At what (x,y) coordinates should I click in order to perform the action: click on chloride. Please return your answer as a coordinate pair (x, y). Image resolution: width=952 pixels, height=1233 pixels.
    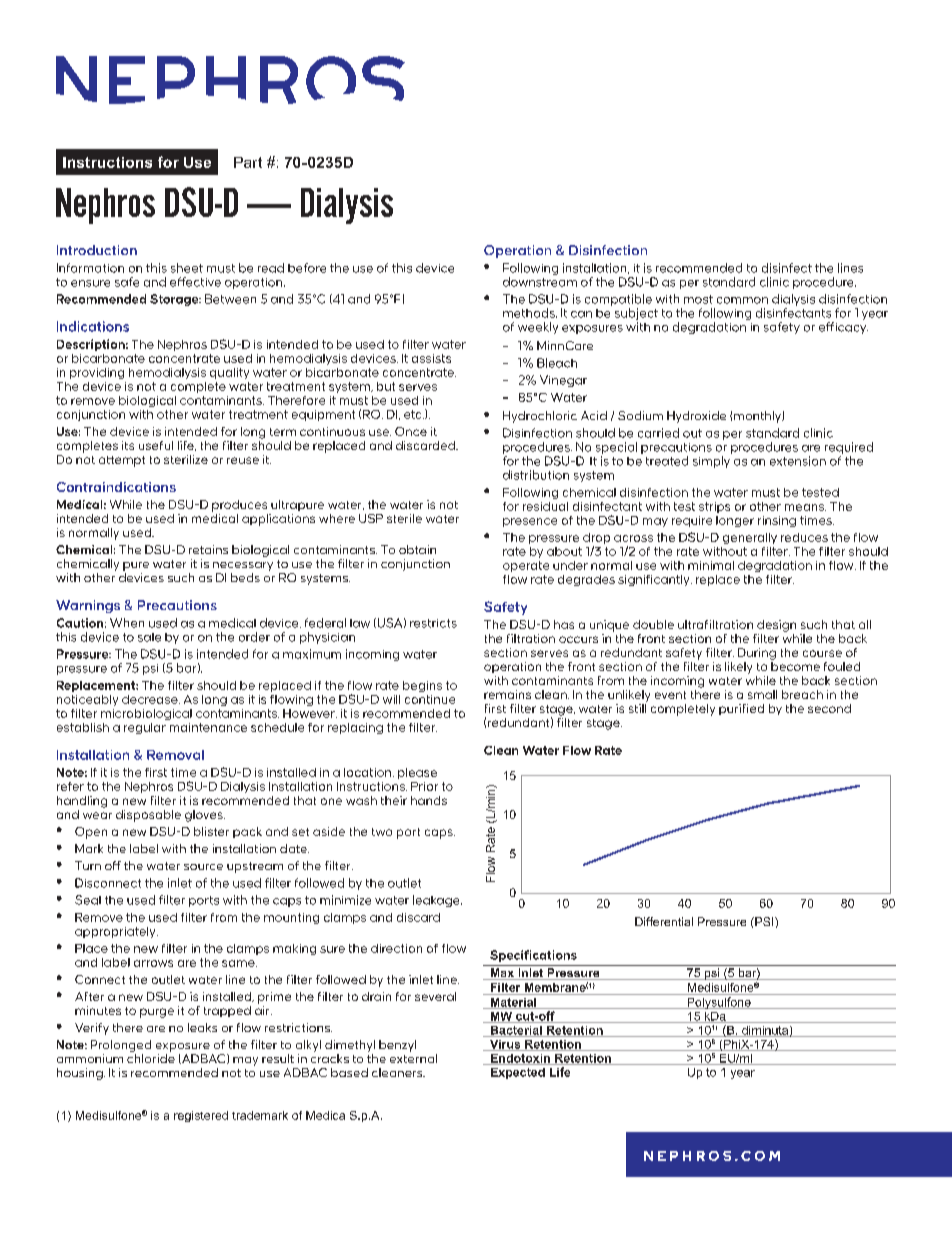
    Looking at the image, I should click on (151, 1058).
